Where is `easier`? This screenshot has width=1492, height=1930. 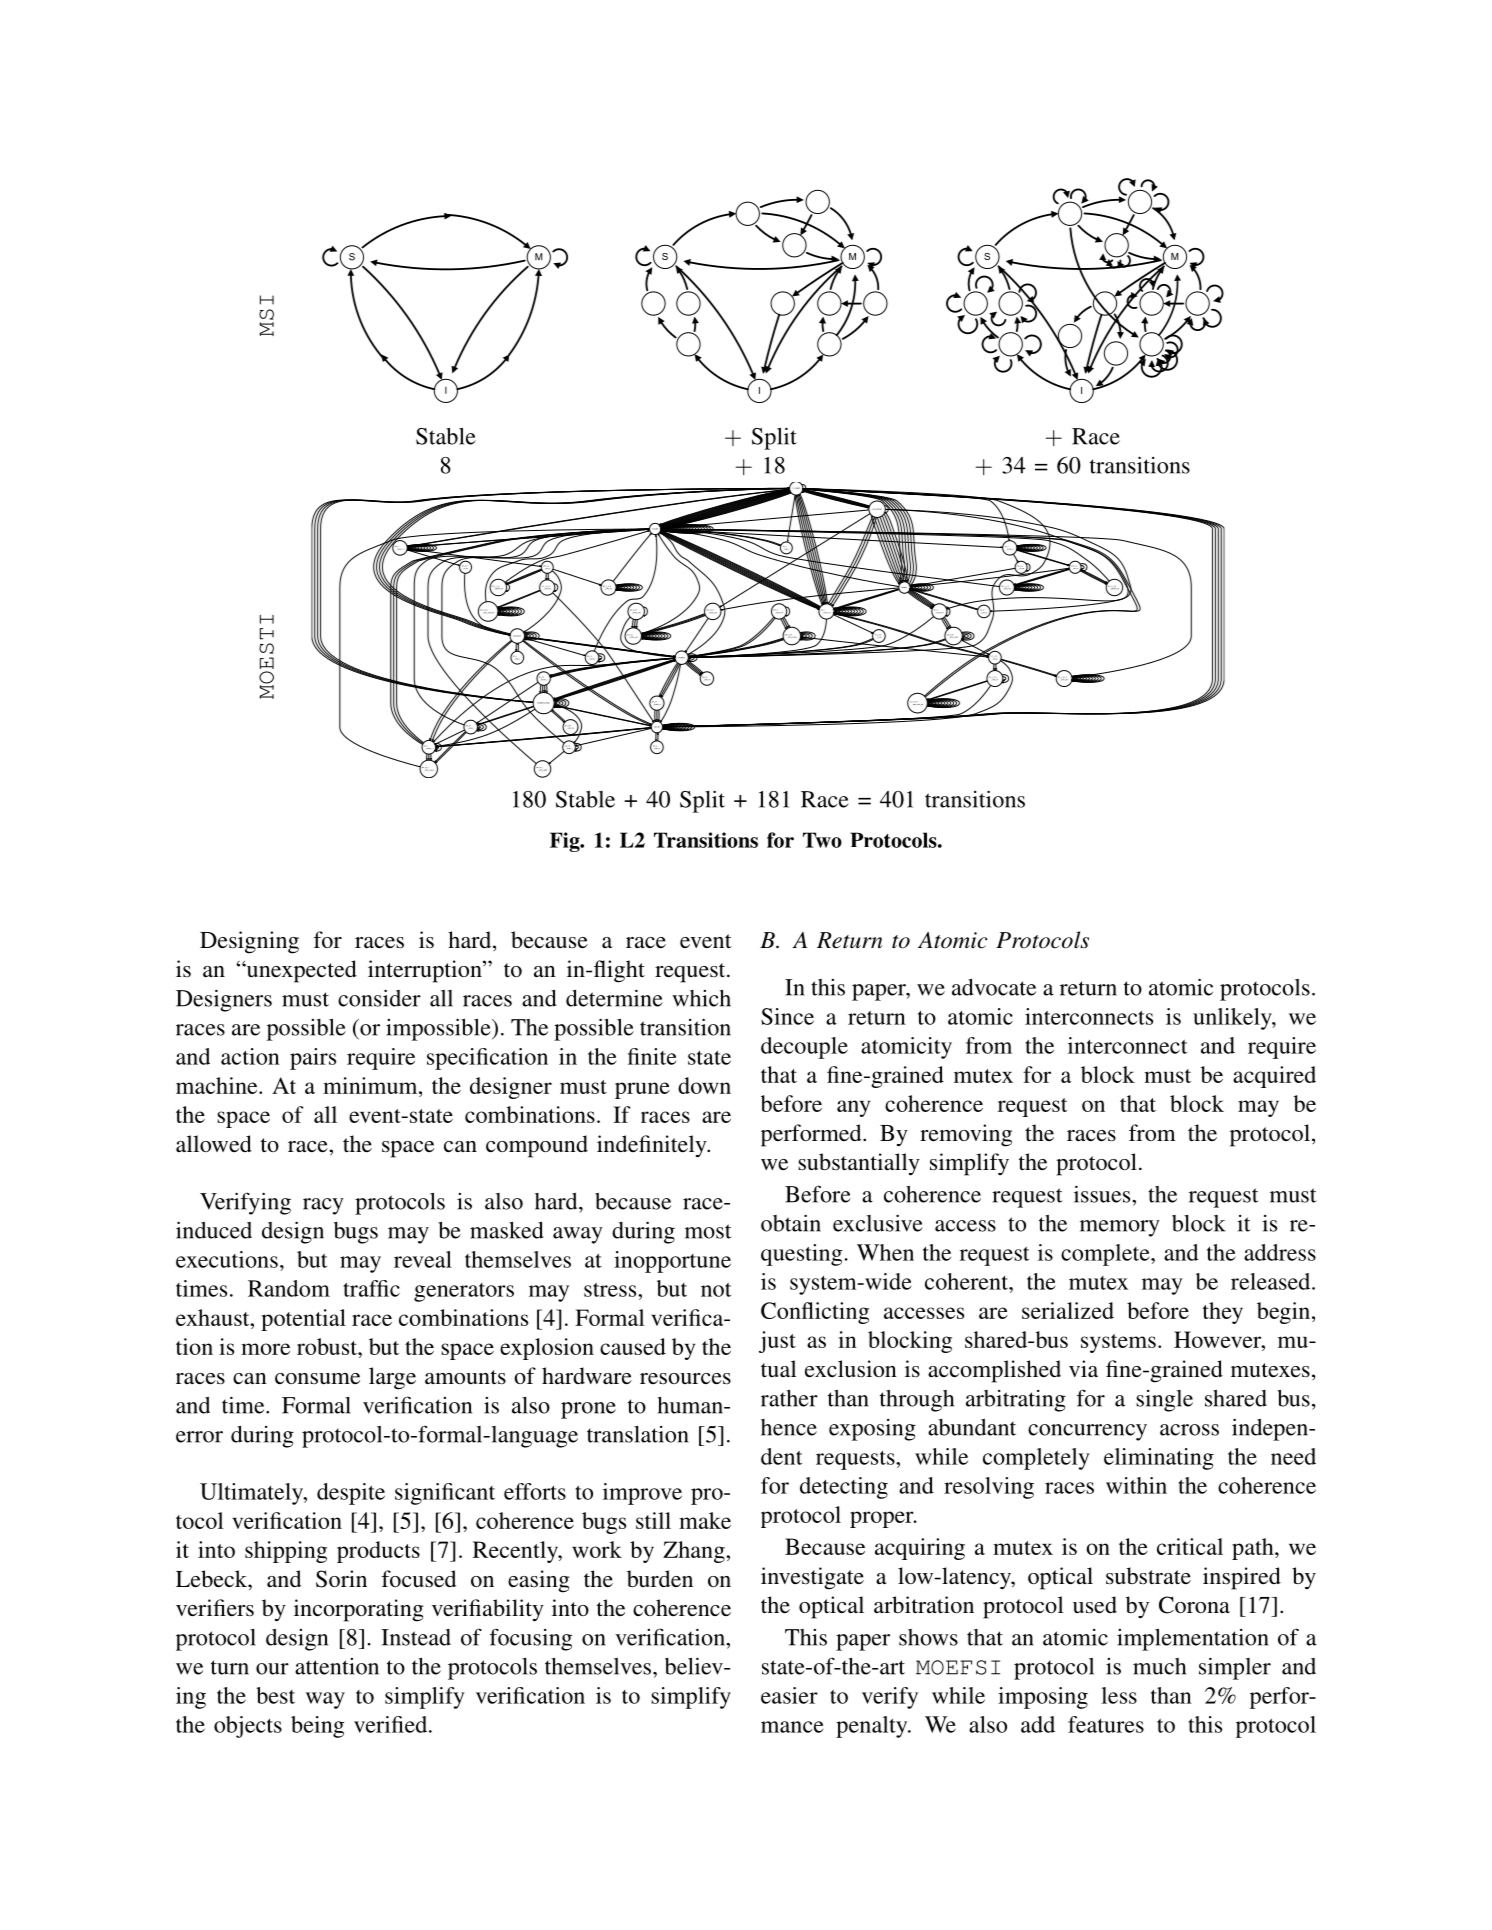
easier is located at coordinates (789, 1695).
